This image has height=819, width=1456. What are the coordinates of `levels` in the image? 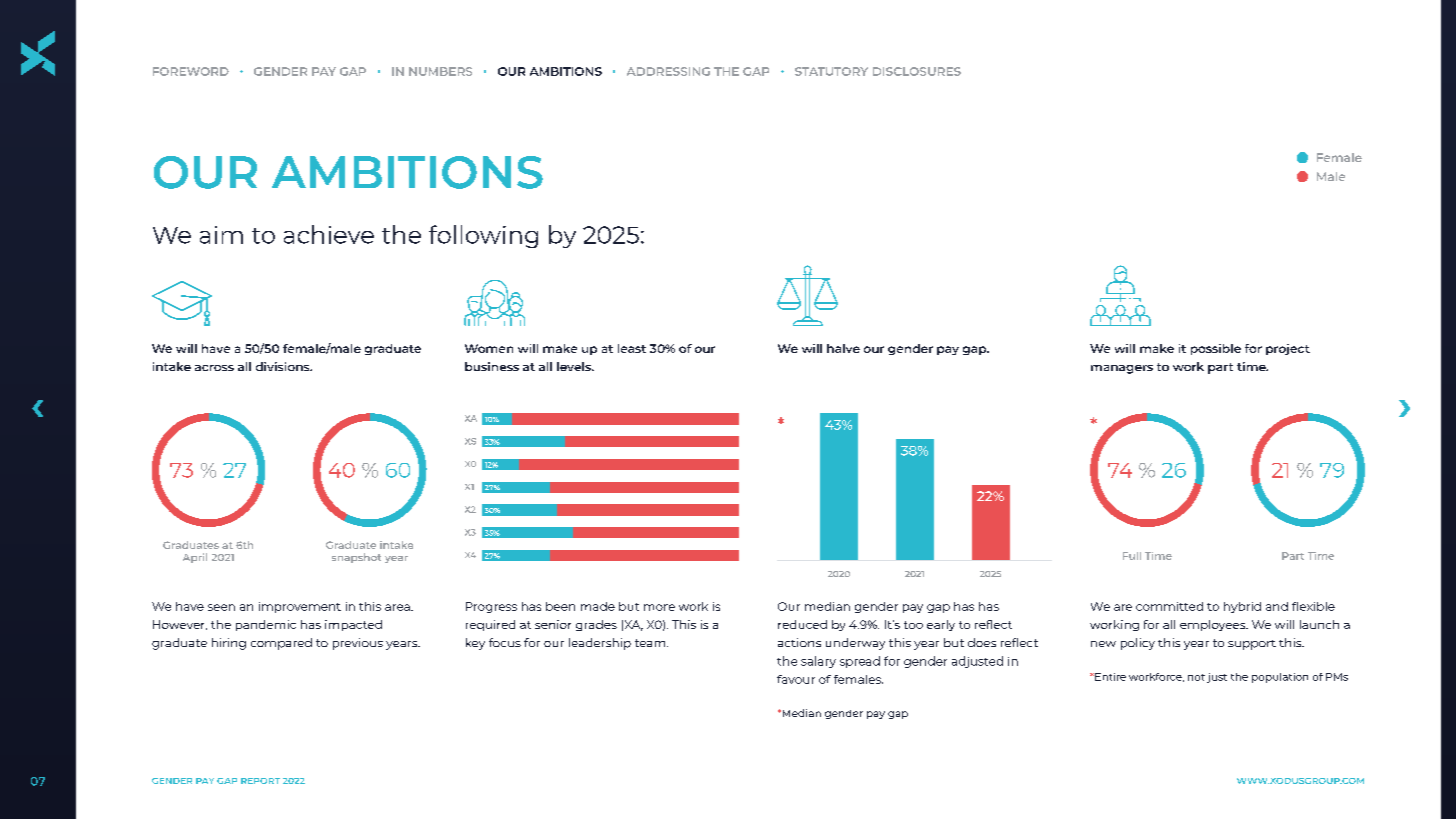 It's located at (575, 366).
